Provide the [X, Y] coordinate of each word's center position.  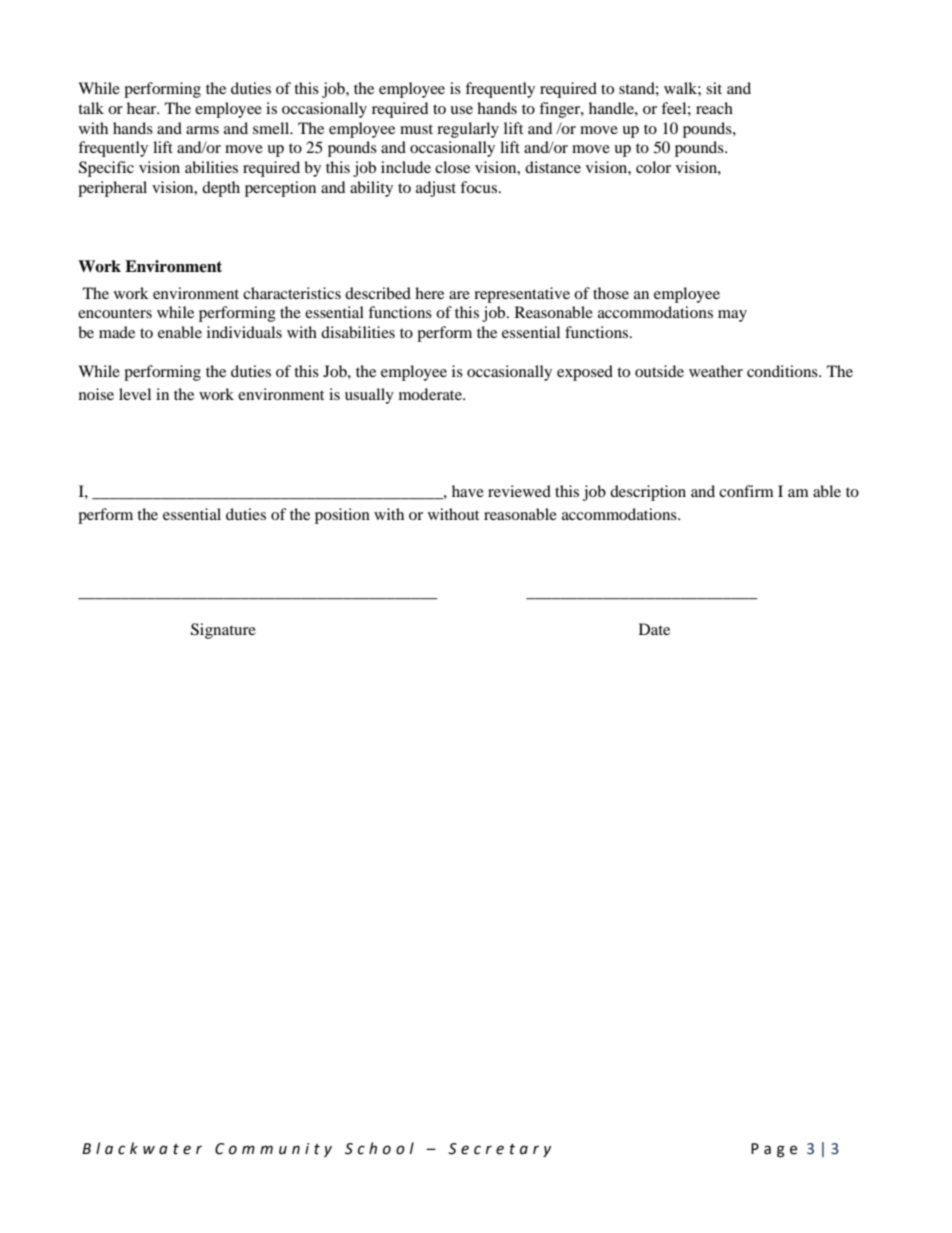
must [416, 129]
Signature [223, 631]
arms [202, 130]
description [648, 493]
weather [716, 371]
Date [654, 629]
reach [714, 108]
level [135, 394]
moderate [431, 394]
